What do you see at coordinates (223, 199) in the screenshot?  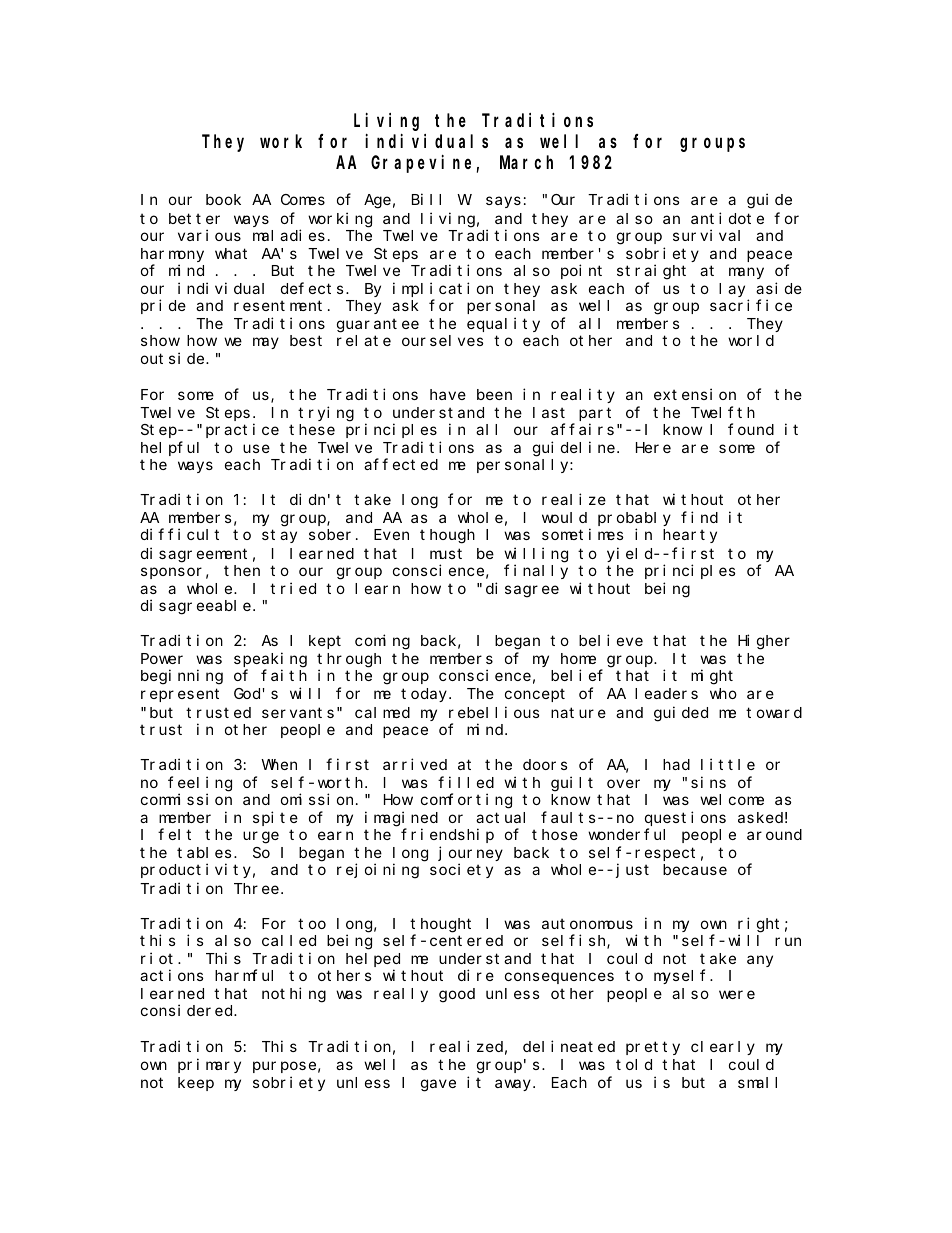 I see `book` at bounding box center [223, 199].
